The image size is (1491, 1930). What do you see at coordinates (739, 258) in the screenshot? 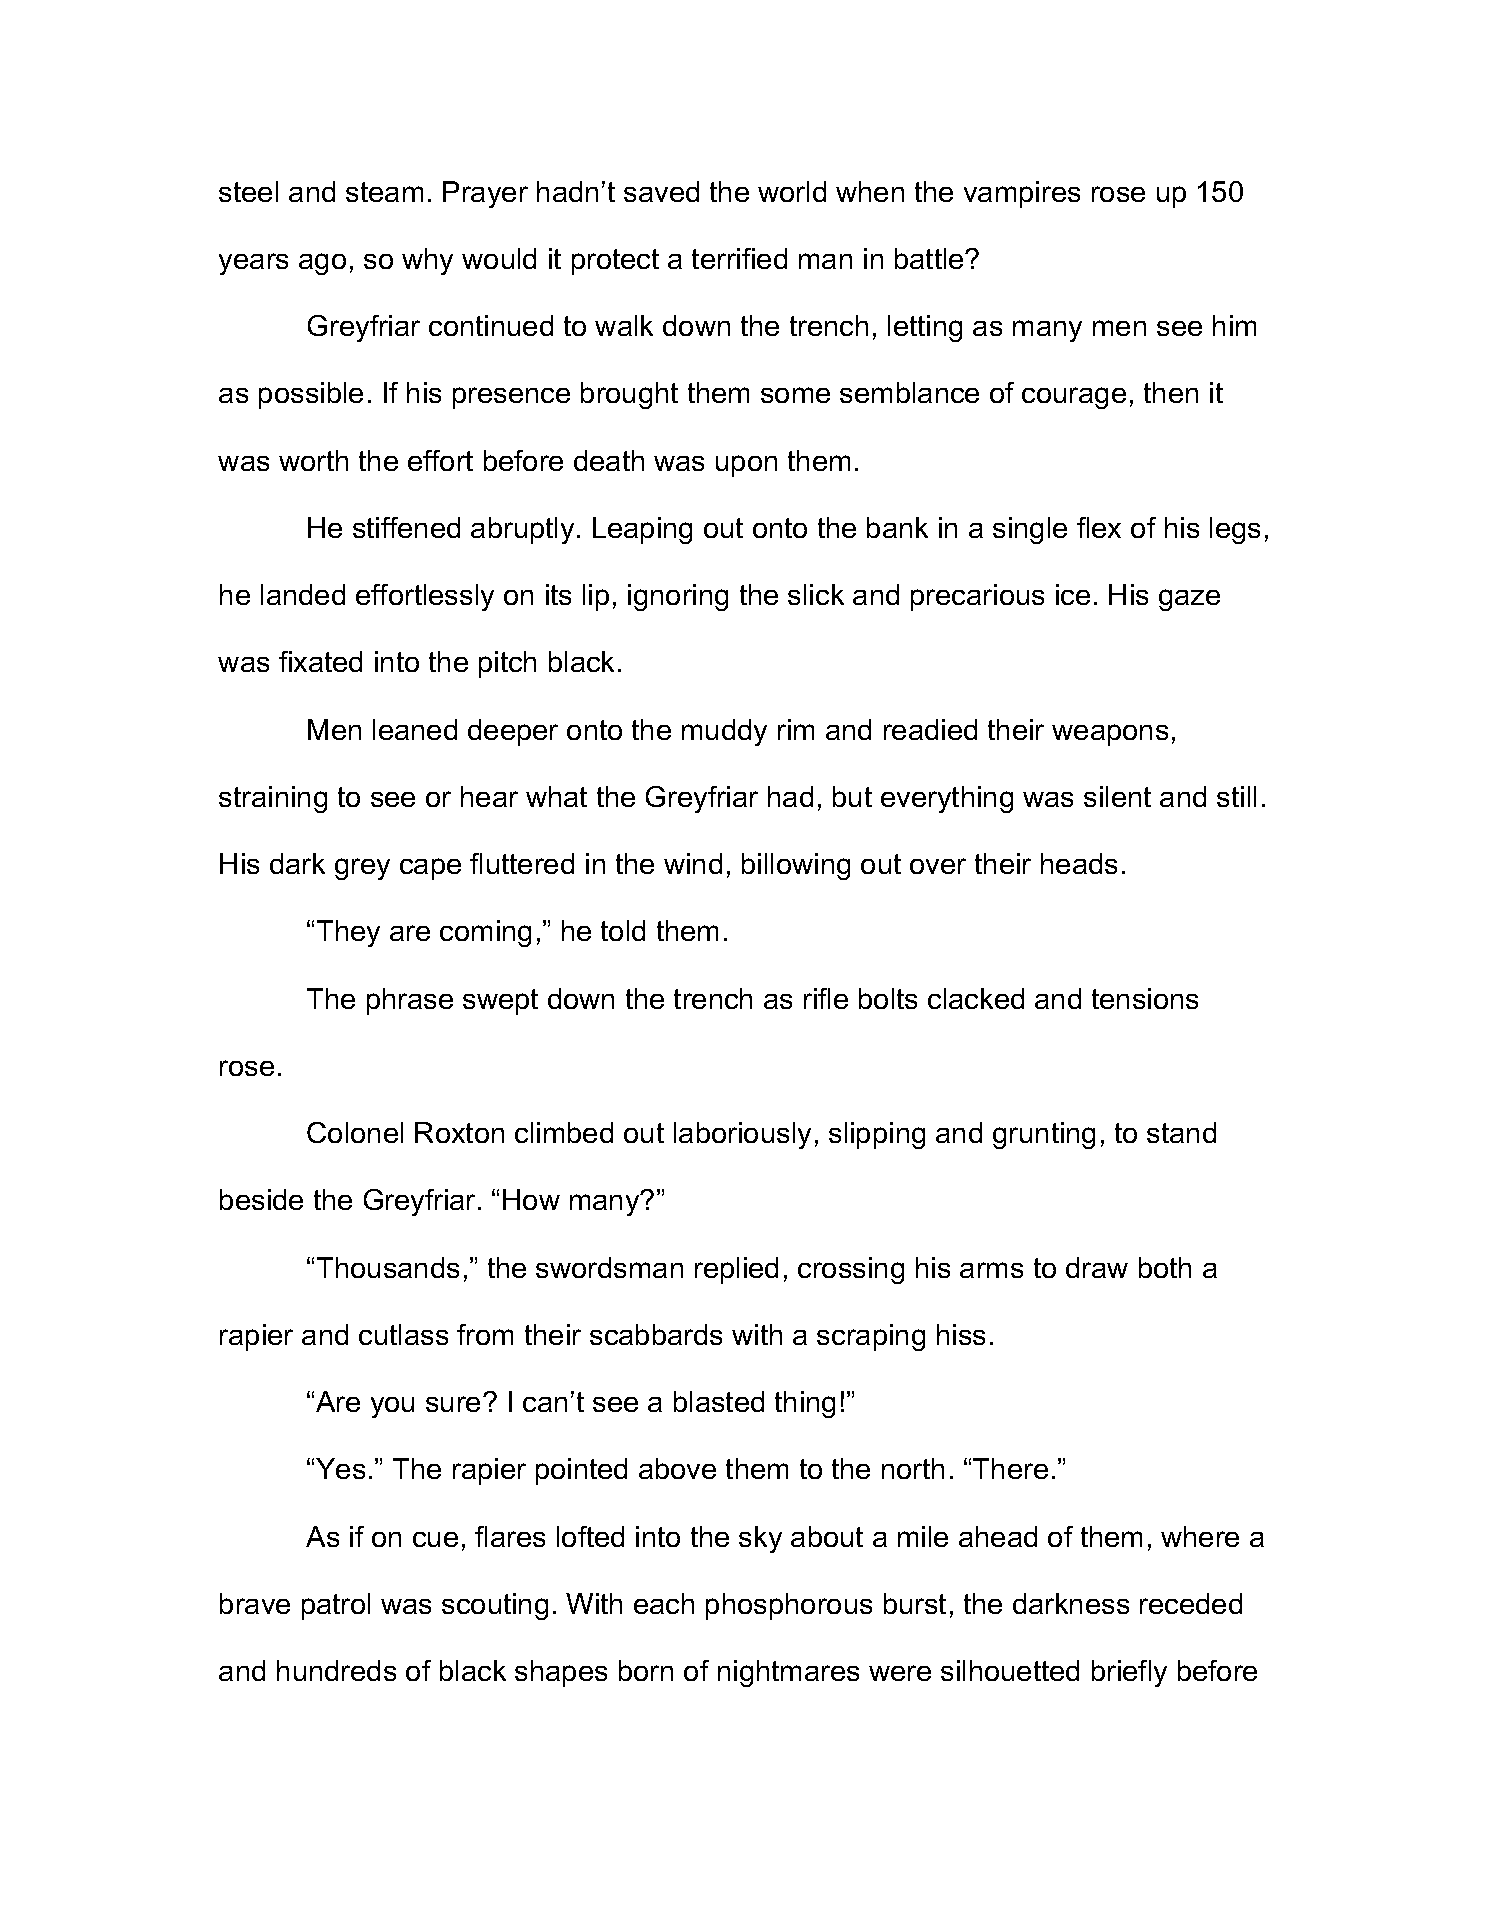
I see `terrified` at bounding box center [739, 258].
